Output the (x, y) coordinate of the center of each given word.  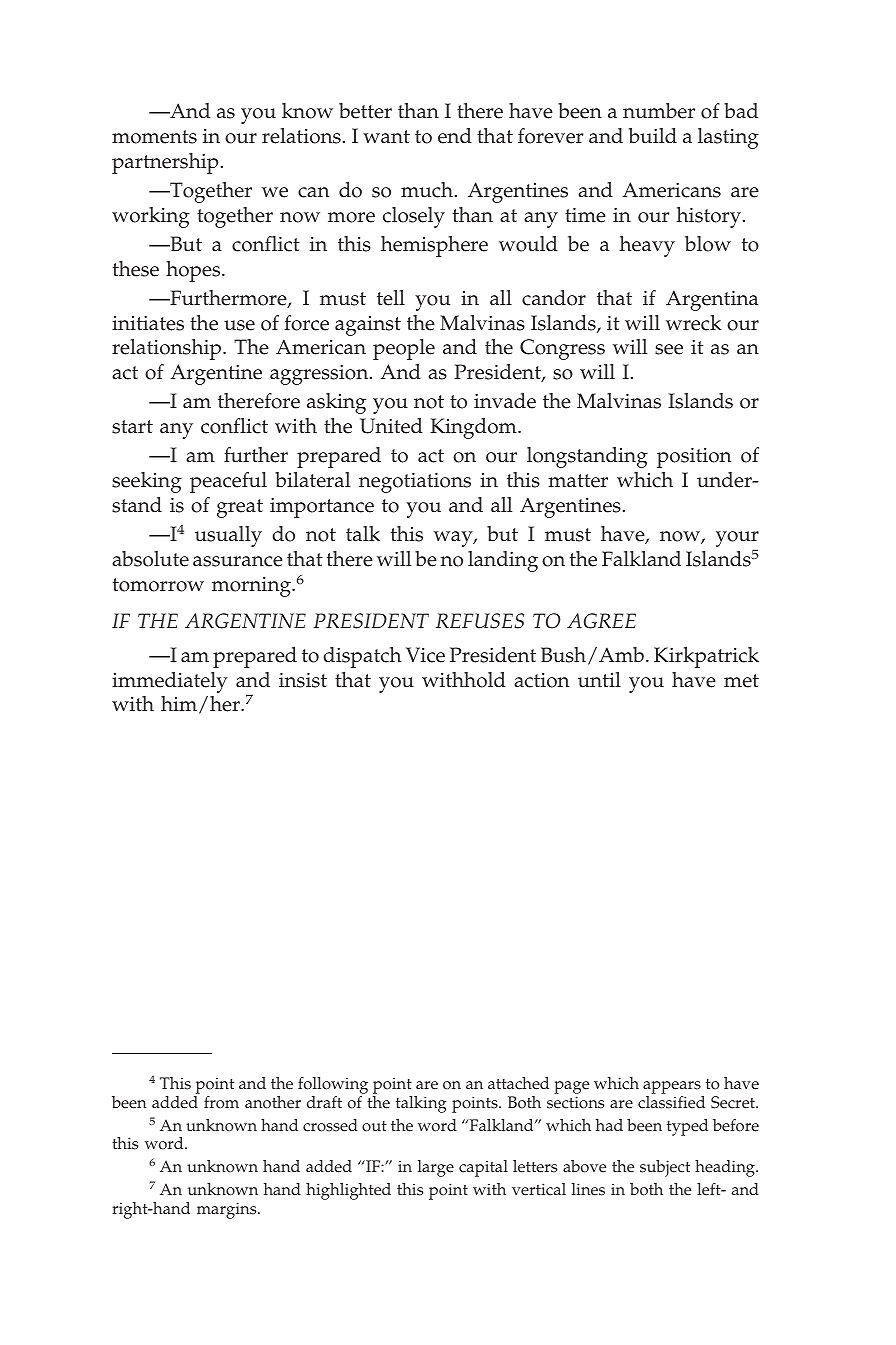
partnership (165, 163)
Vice (425, 655)
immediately (170, 682)
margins (228, 1210)
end (455, 136)
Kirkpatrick (706, 657)
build (653, 135)
